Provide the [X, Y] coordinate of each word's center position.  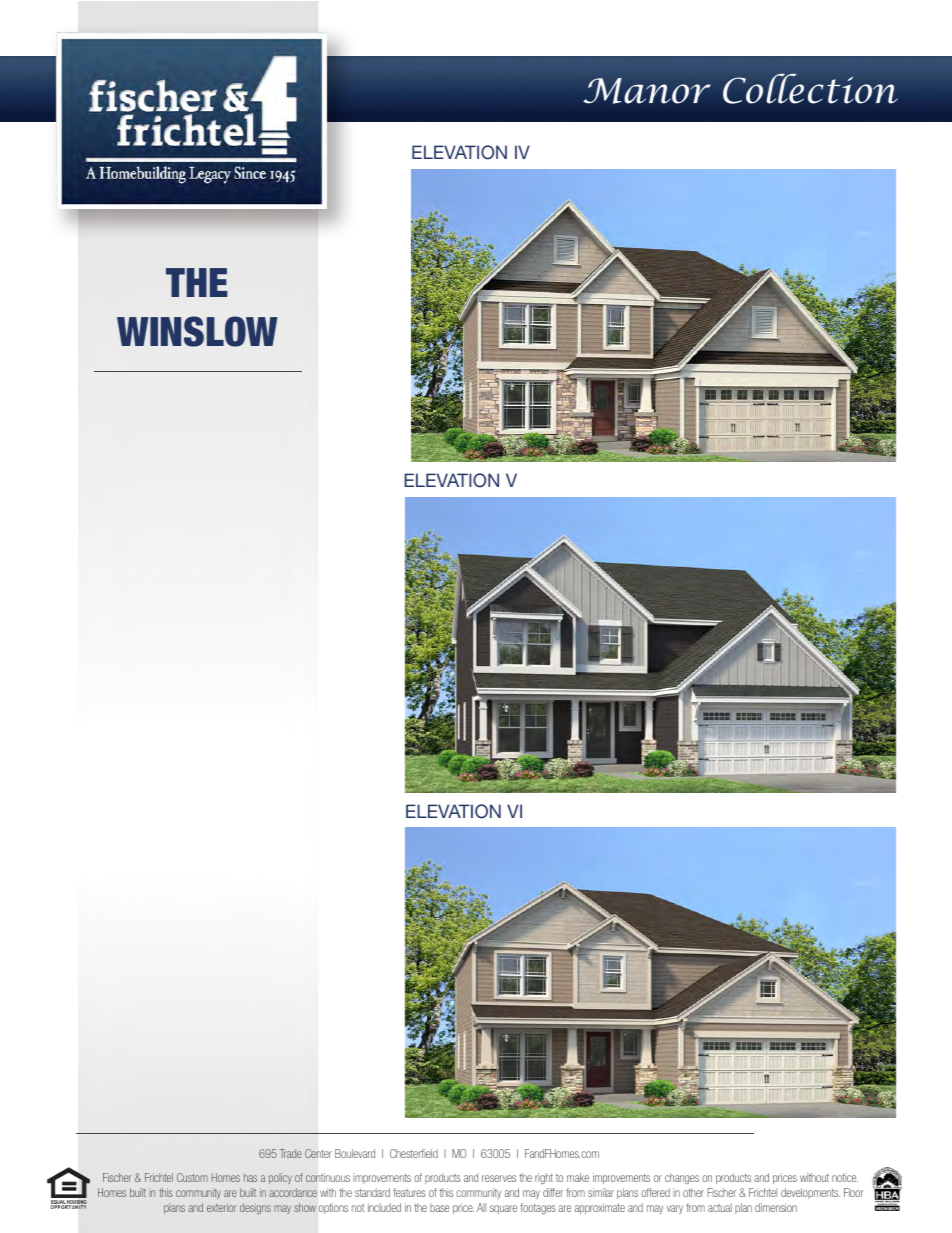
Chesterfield [414, 1153]
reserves [499, 1178]
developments [810, 1193]
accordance [293, 1192]
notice [845, 1177]
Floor [854, 1192]
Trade [291, 1153]
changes [682, 1178]
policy [280, 1178]
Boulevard [355, 1153]
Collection [810, 88]
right [544, 1179]
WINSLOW [197, 331]
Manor [647, 91]
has [250, 1177]
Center [318, 1153]
